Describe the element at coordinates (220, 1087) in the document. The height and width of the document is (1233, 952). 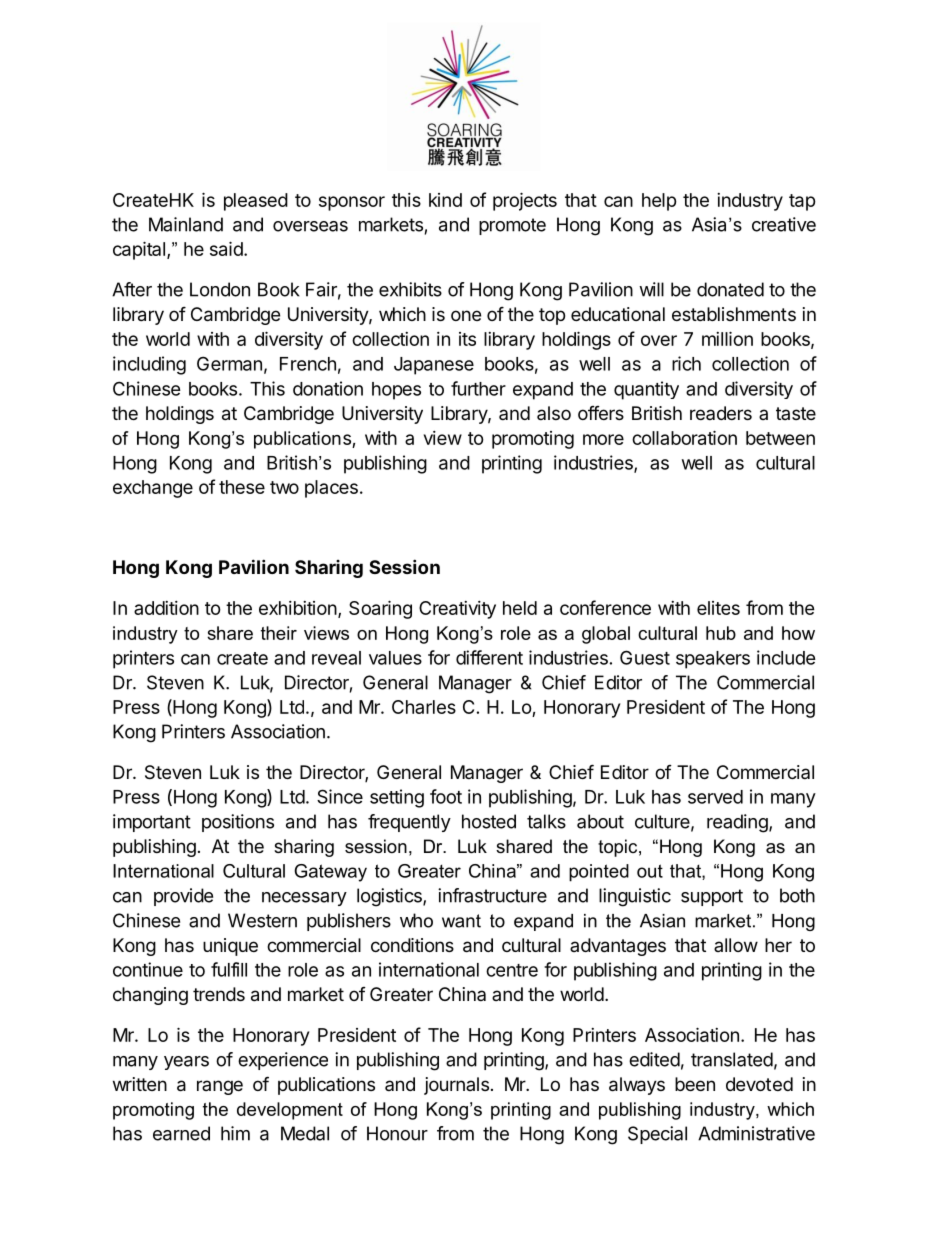
I see `range` at that location.
